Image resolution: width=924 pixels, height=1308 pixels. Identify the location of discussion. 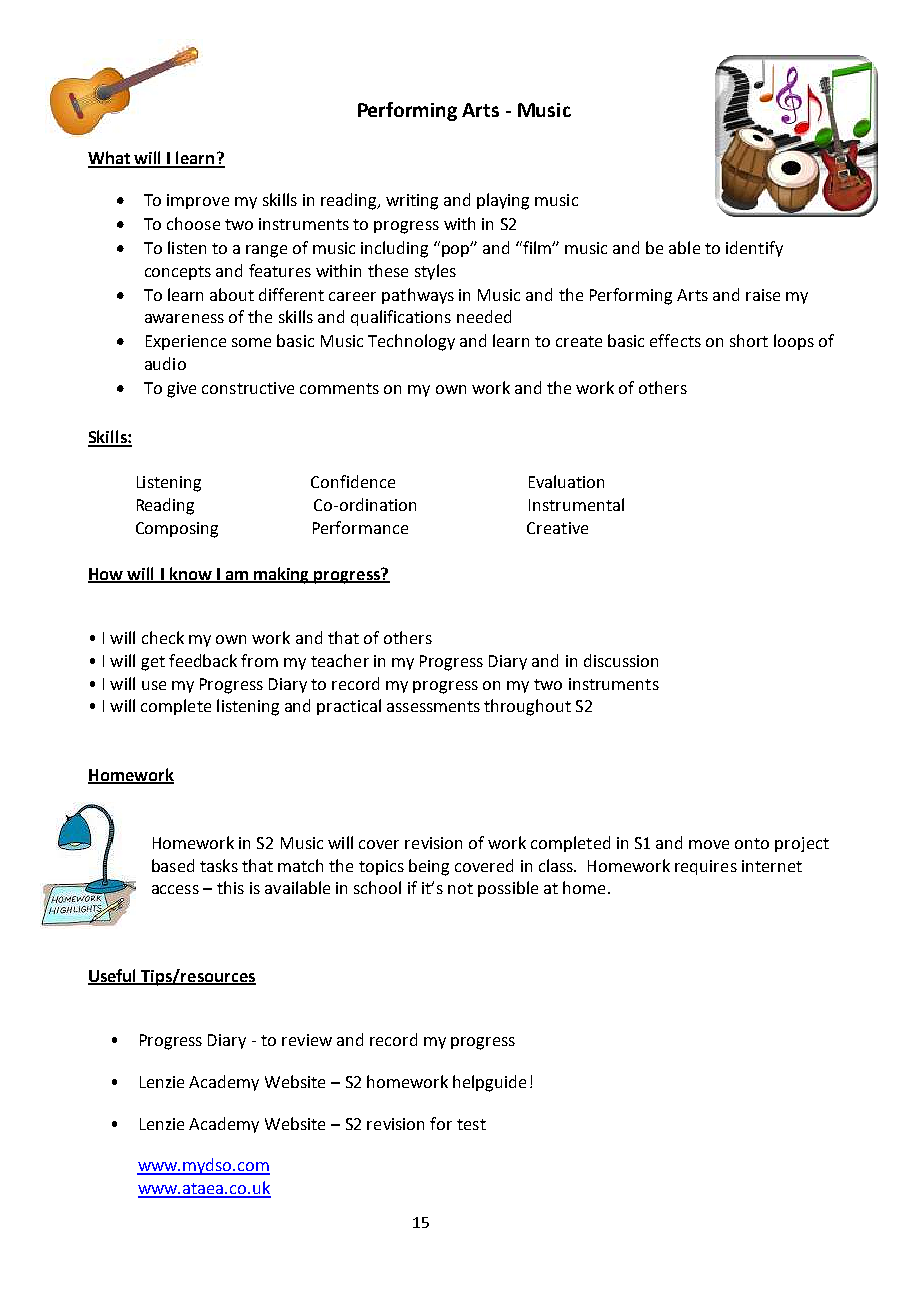
(621, 660).
